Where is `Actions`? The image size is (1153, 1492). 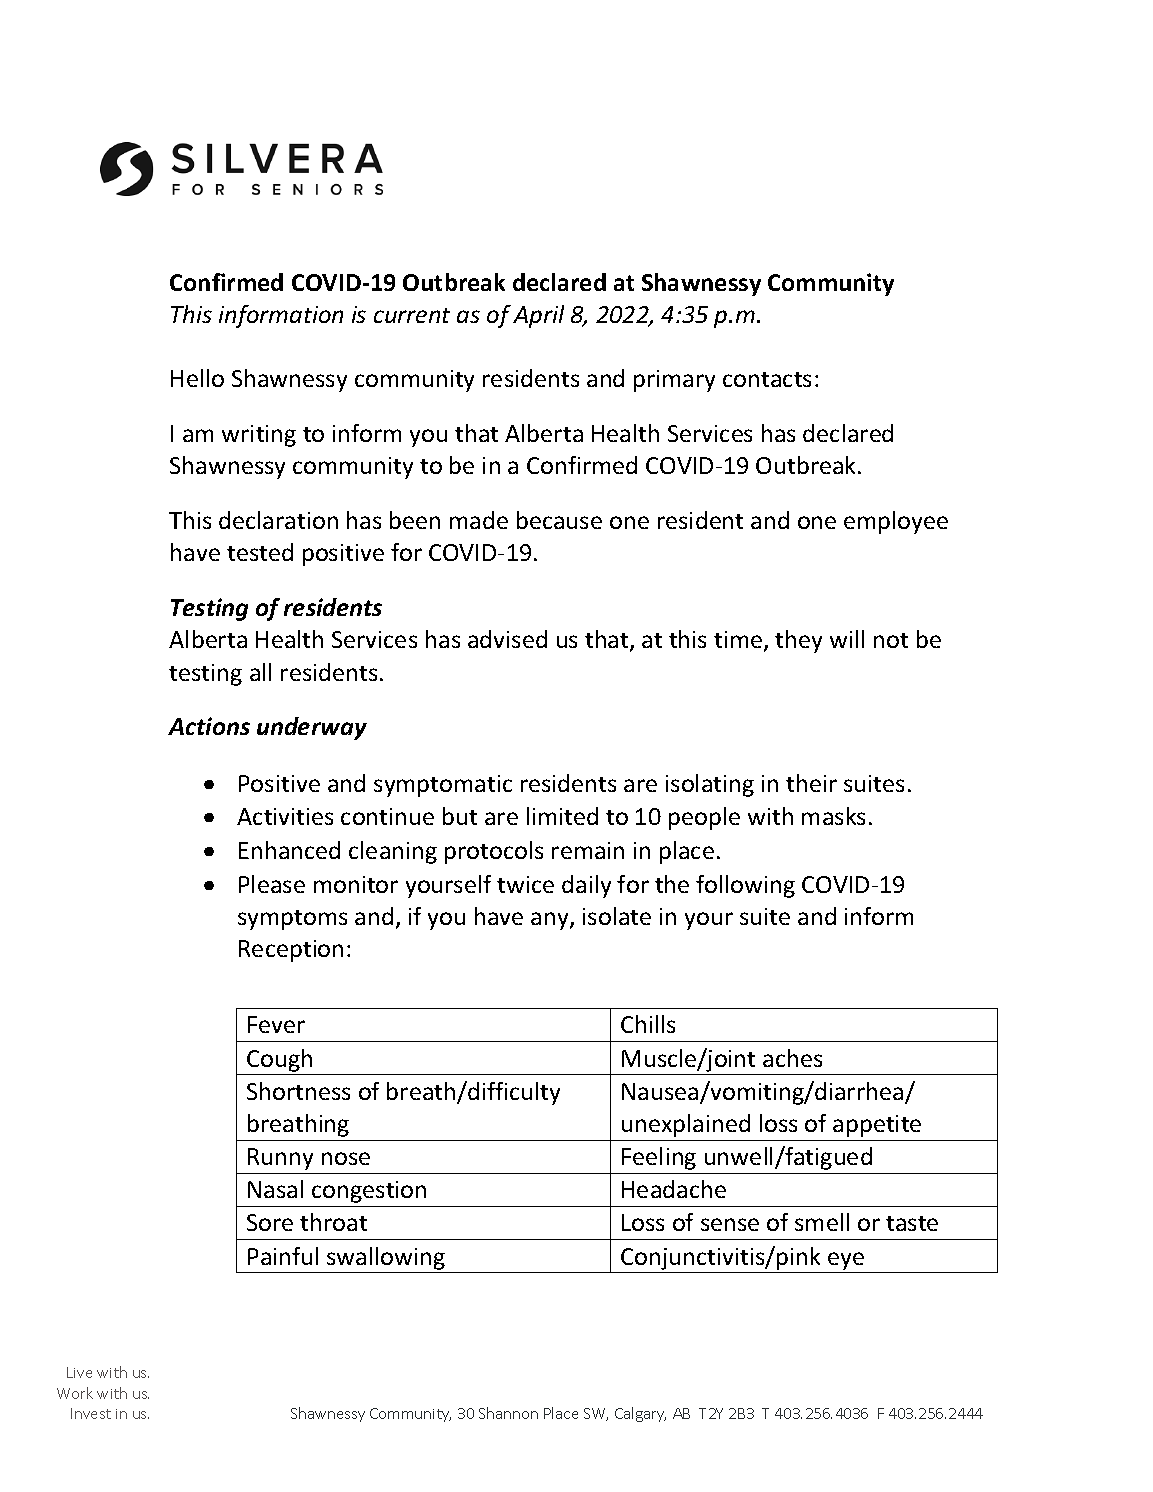
Actions is located at coordinates (209, 726).
